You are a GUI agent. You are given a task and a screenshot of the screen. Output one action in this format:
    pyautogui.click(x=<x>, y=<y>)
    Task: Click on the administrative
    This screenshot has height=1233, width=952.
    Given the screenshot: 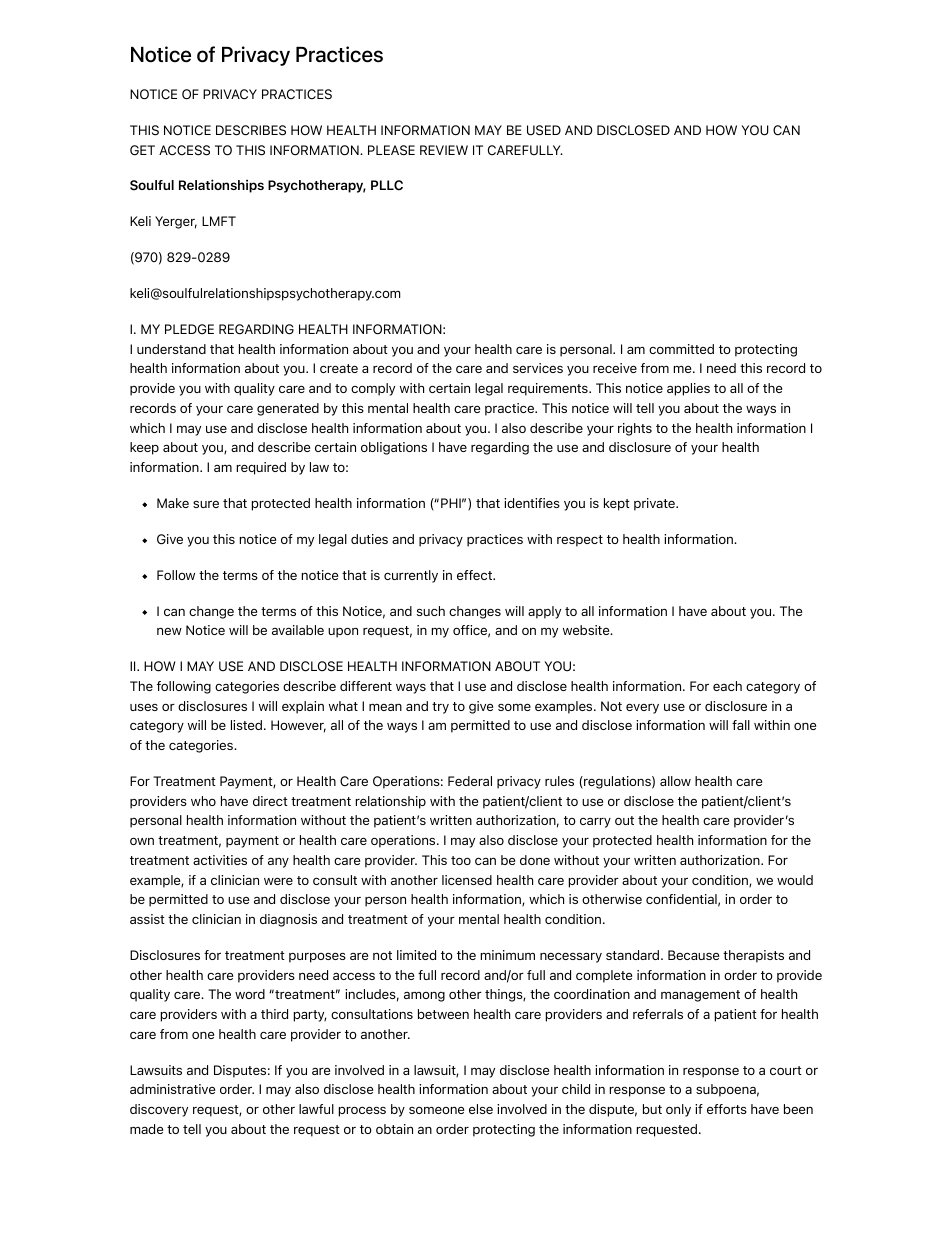 What is the action you would take?
    pyautogui.click(x=172, y=1089)
